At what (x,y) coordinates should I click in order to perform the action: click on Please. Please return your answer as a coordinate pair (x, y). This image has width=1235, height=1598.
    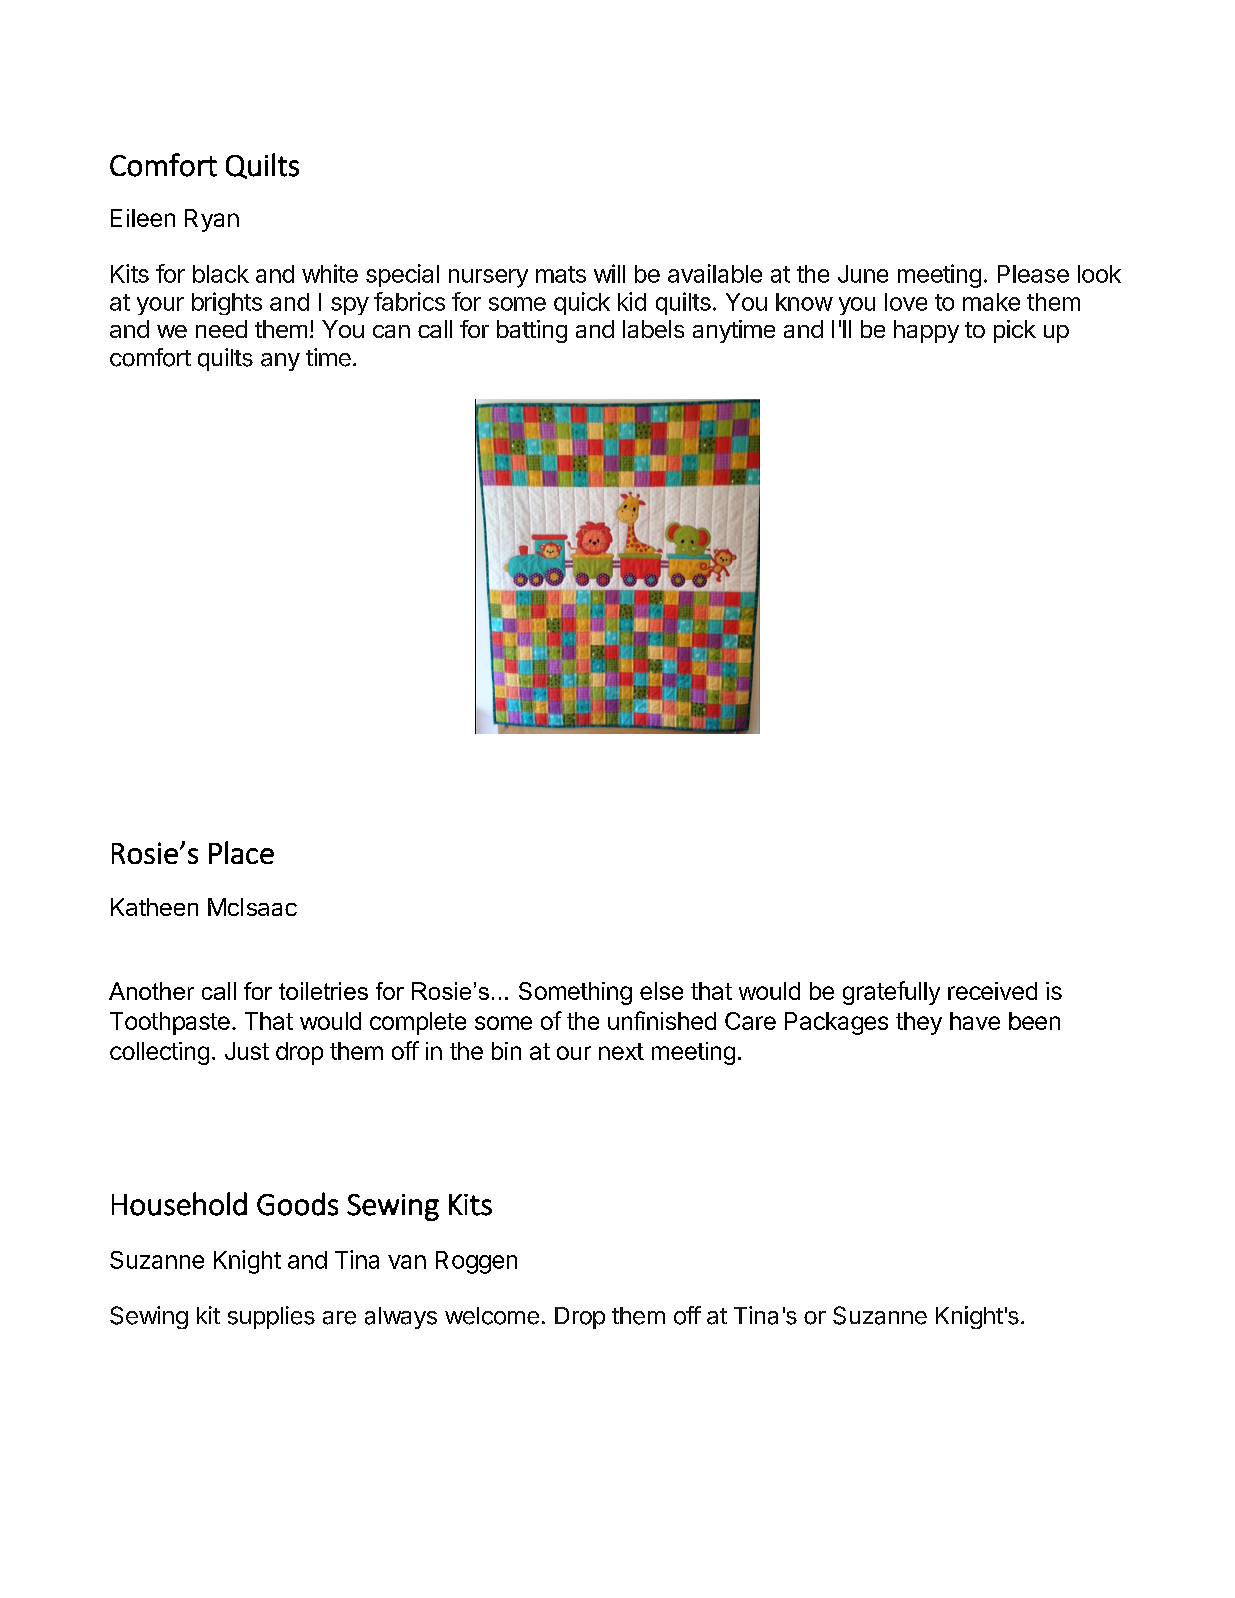
    Looking at the image, I should click on (1033, 274).
